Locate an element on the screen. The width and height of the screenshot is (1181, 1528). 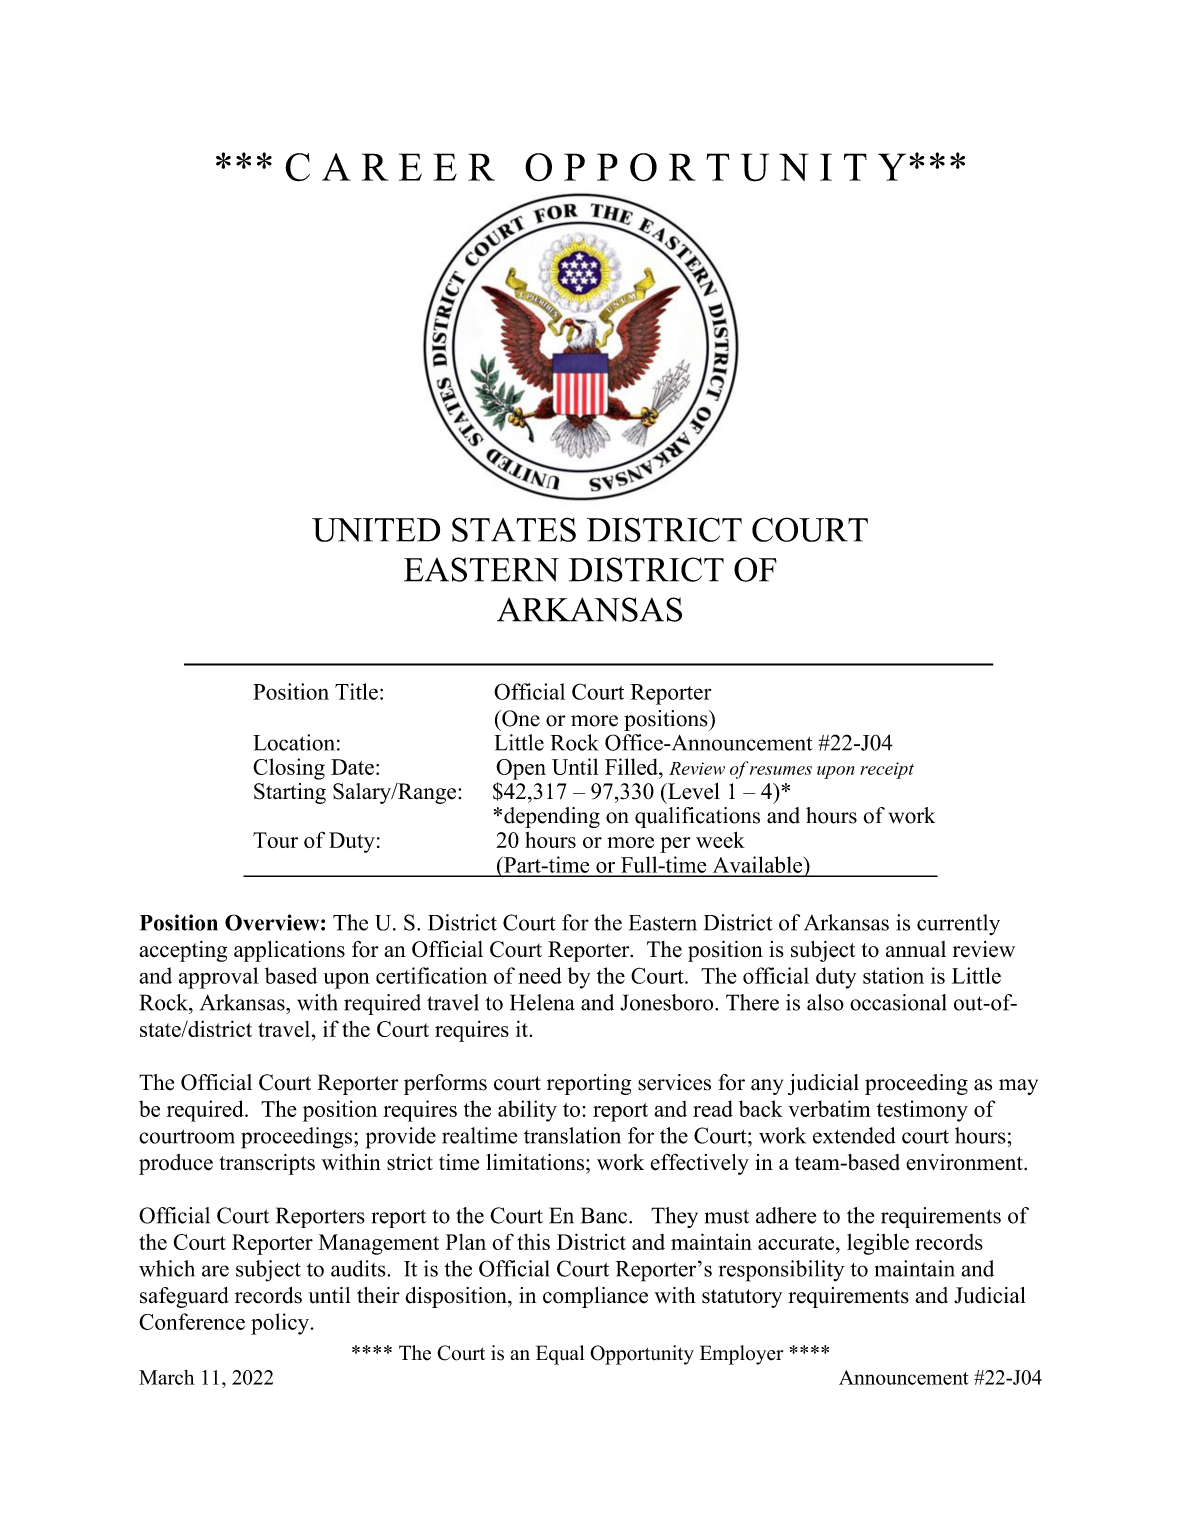
Equal is located at coordinates (560, 1355).
